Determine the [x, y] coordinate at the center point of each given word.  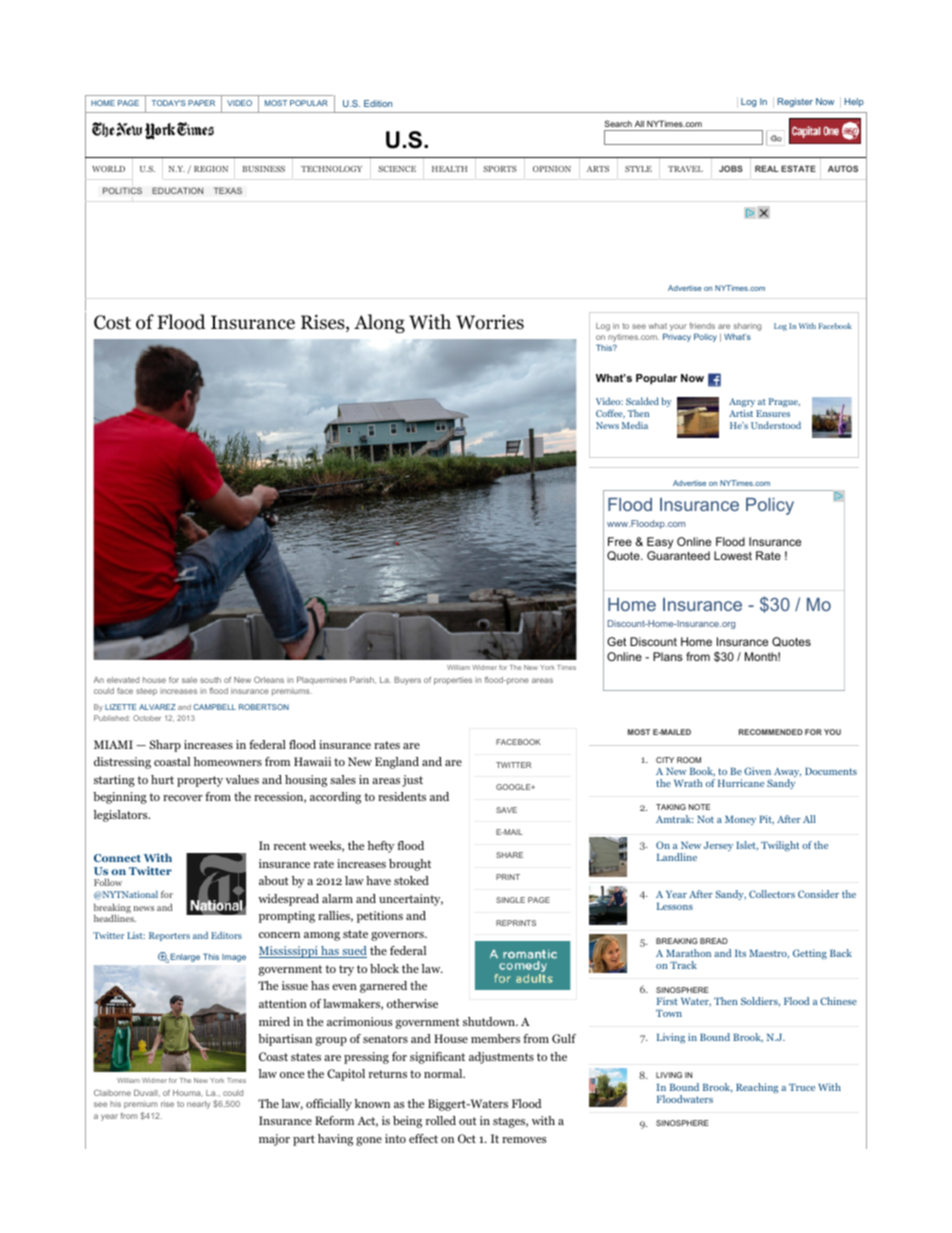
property [200, 781]
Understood [776, 425]
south [210, 680]
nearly [198, 1105]
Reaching [757, 1088]
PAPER [201, 103]
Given [757, 771]
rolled [441, 1120]
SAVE [506, 810]
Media [635, 425]
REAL [767, 168]
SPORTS [500, 169]
